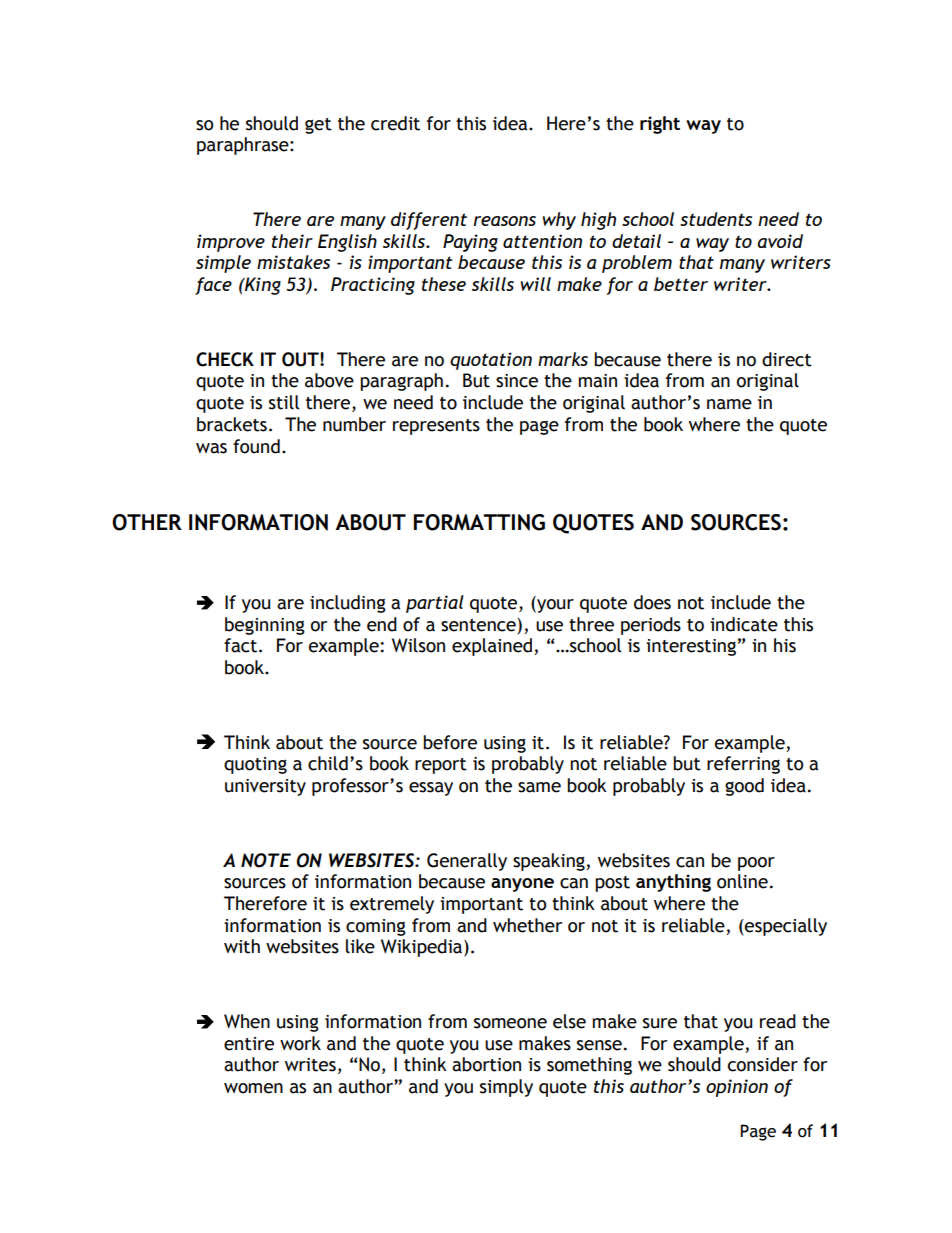 The image size is (952, 1233). I want to click on credit, so click(395, 123).
